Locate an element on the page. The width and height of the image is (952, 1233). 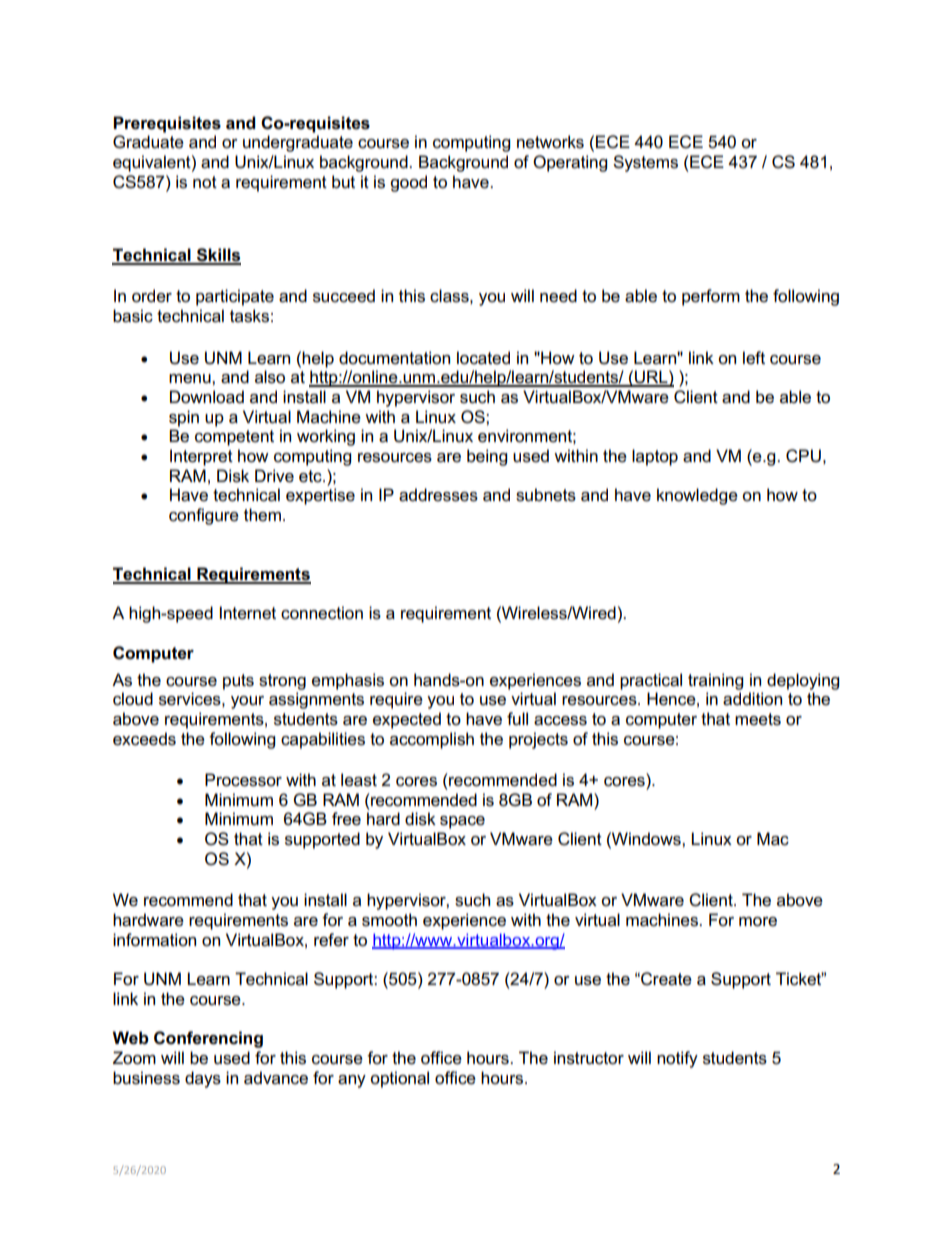
being is located at coordinates (487, 457).
